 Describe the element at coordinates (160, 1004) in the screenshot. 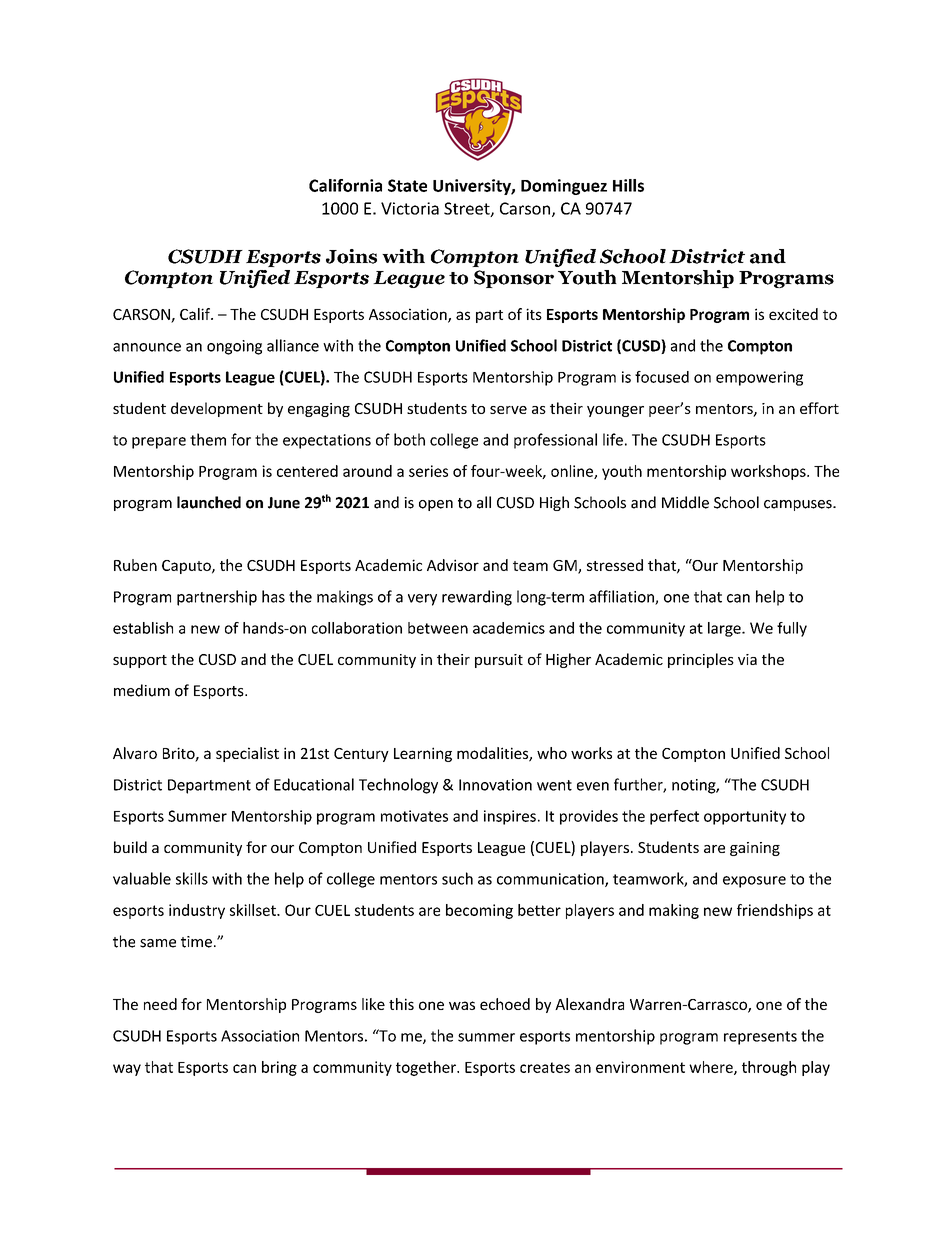

I see `need` at that location.
